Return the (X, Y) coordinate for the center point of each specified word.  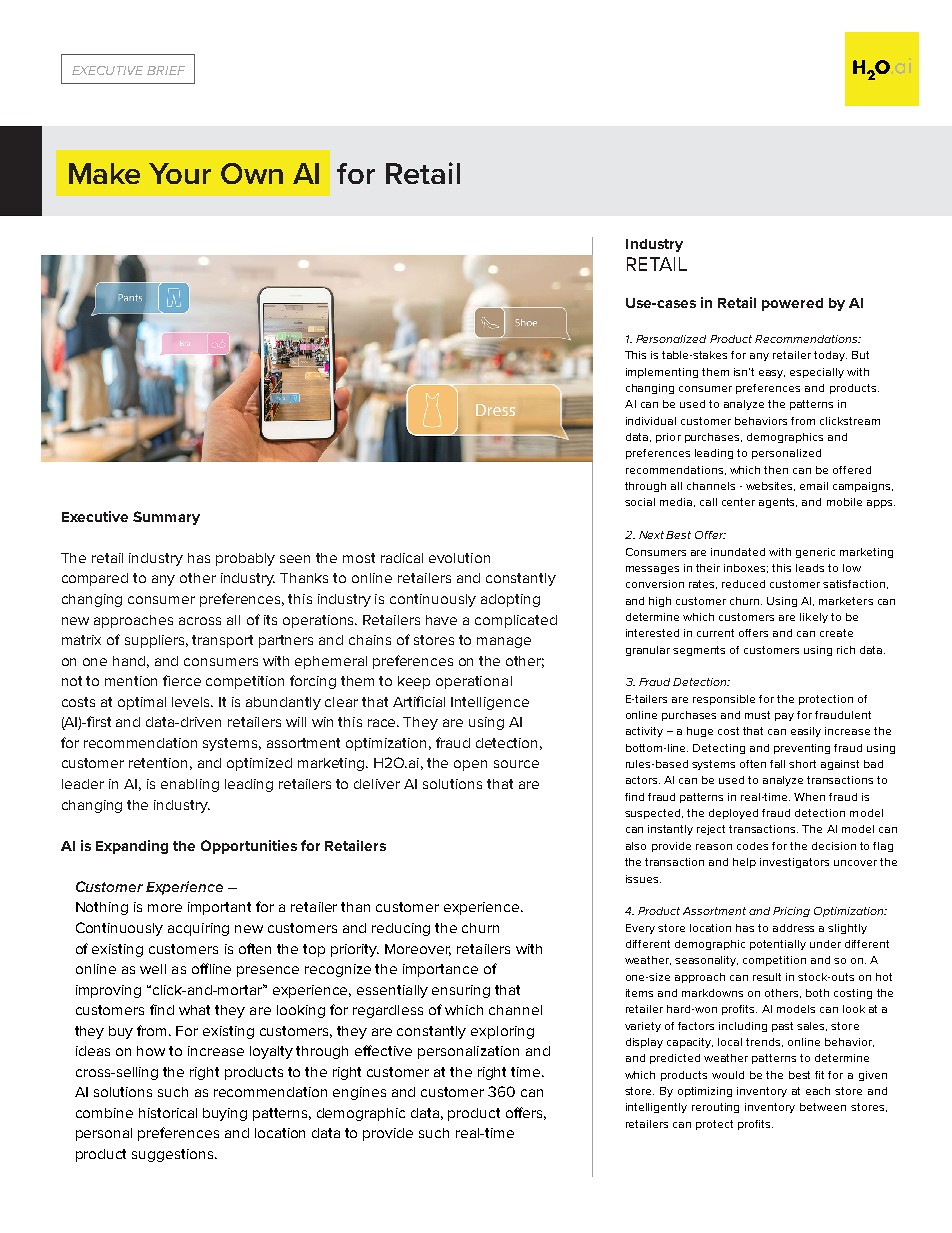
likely (814, 618)
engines (359, 1093)
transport (222, 641)
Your (180, 173)
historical (168, 1113)
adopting (510, 600)
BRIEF (166, 70)
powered (792, 304)
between (823, 1107)
